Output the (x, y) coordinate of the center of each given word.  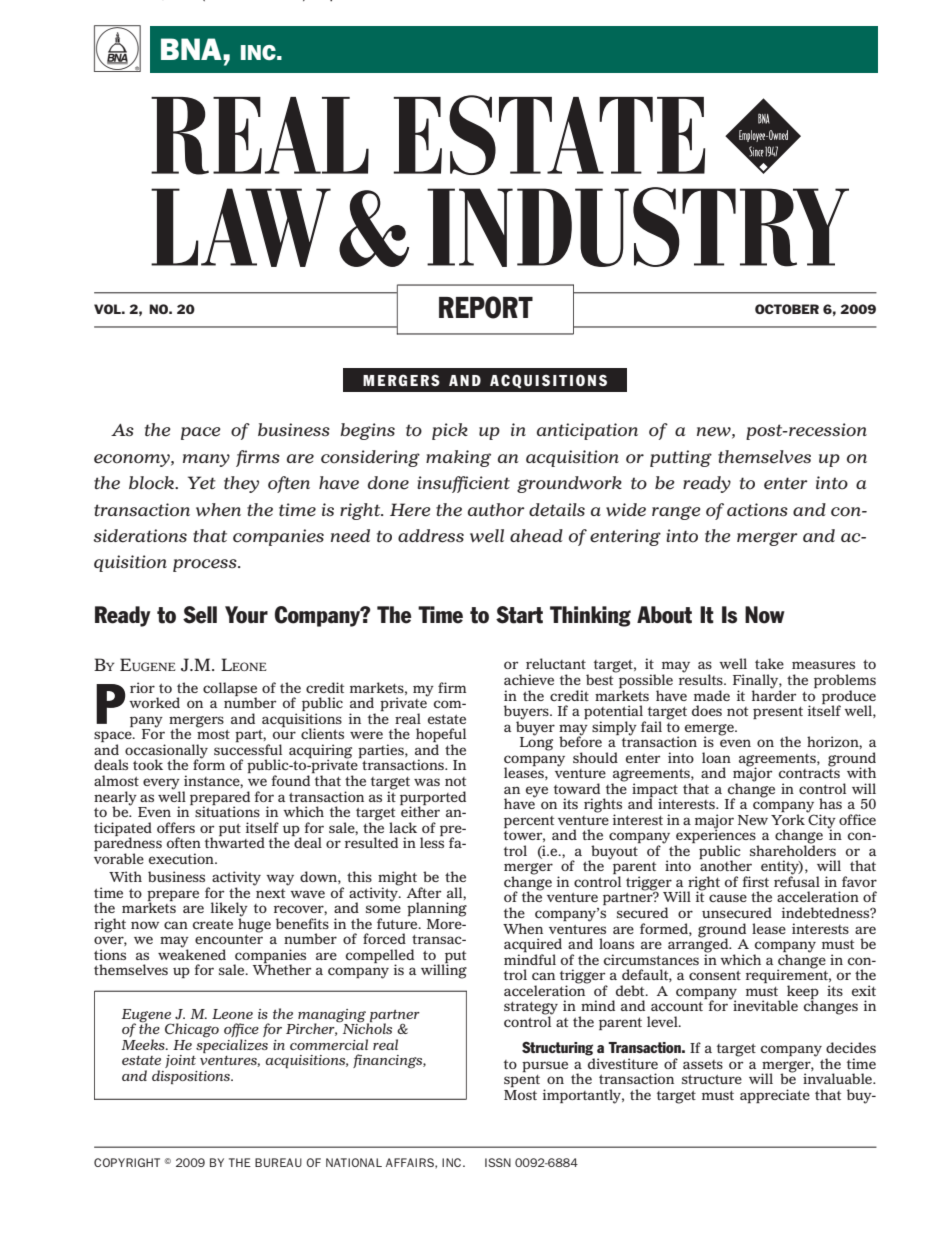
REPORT (486, 307)
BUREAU (278, 1162)
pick (450, 431)
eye (537, 792)
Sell (200, 615)
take (769, 663)
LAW (241, 227)
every (161, 785)
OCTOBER (787, 309)
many (206, 460)
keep (803, 993)
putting (681, 458)
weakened (192, 953)
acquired (533, 946)
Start (519, 615)
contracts (809, 772)
